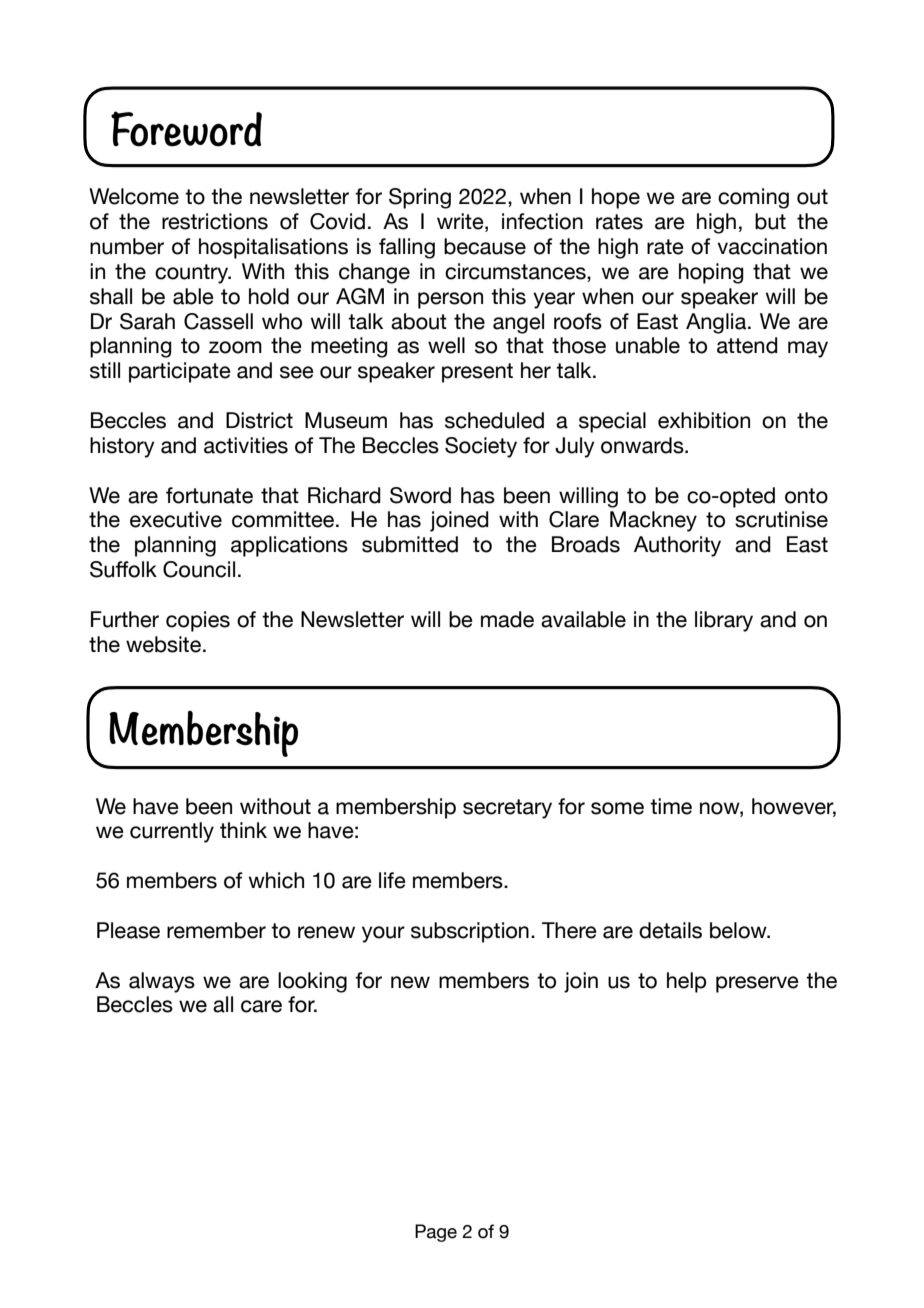  Describe the element at coordinates (671, 806) in the page. I see `time` at that location.
